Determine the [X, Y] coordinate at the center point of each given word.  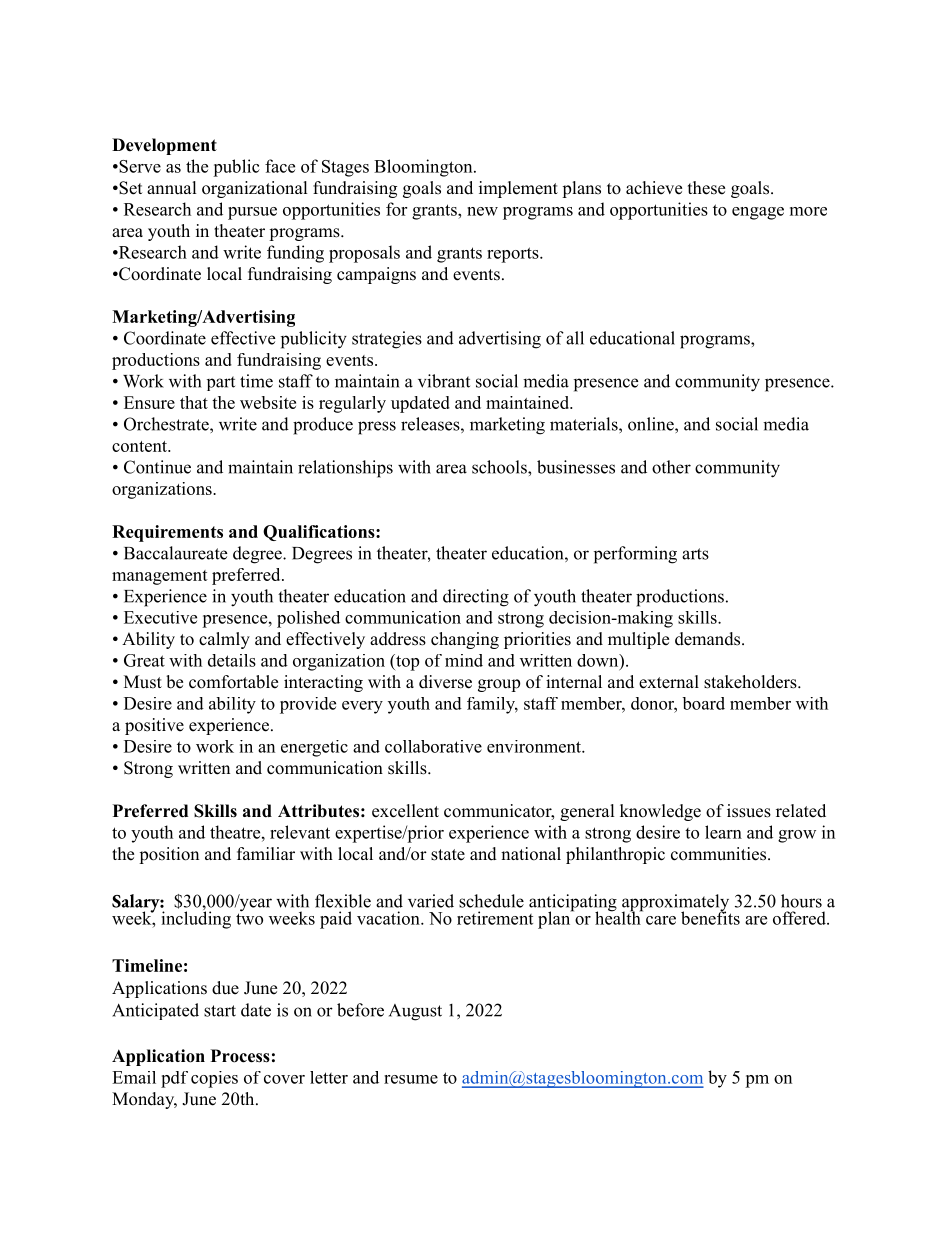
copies [214, 1079]
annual [172, 188]
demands [707, 639]
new [482, 211]
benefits [710, 917]
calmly [224, 640]
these [706, 188]
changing [465, 640]
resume [411, 1079]
